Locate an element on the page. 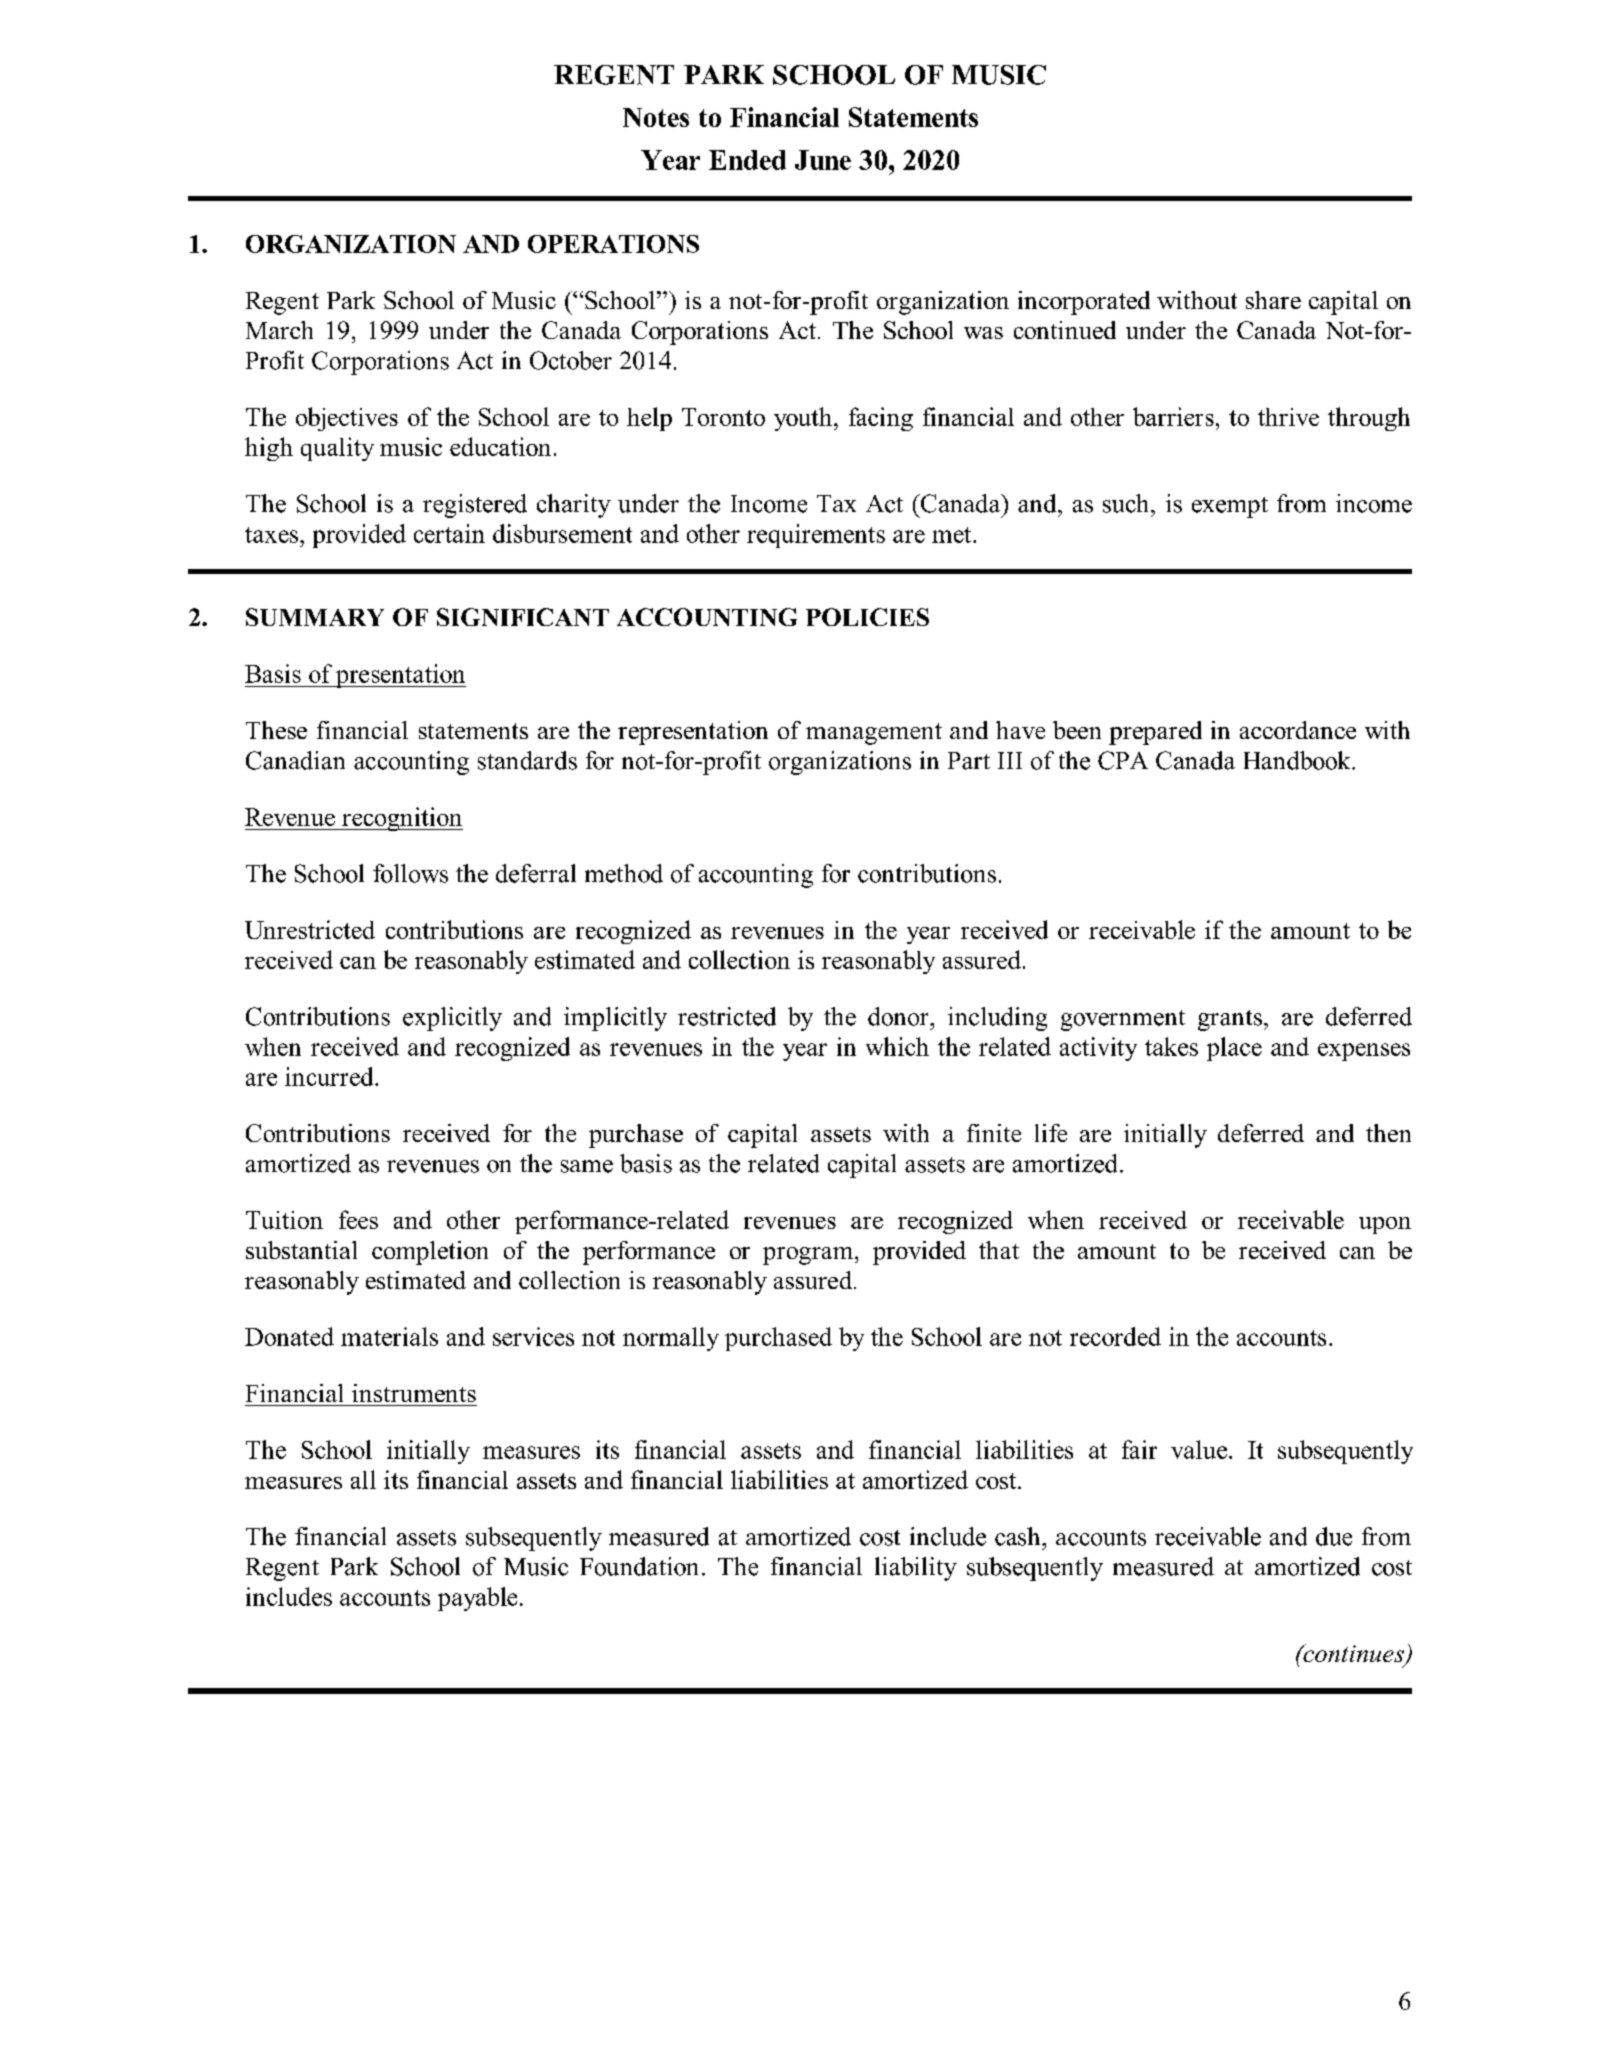  payable is located at coordinates (477, 1599).
